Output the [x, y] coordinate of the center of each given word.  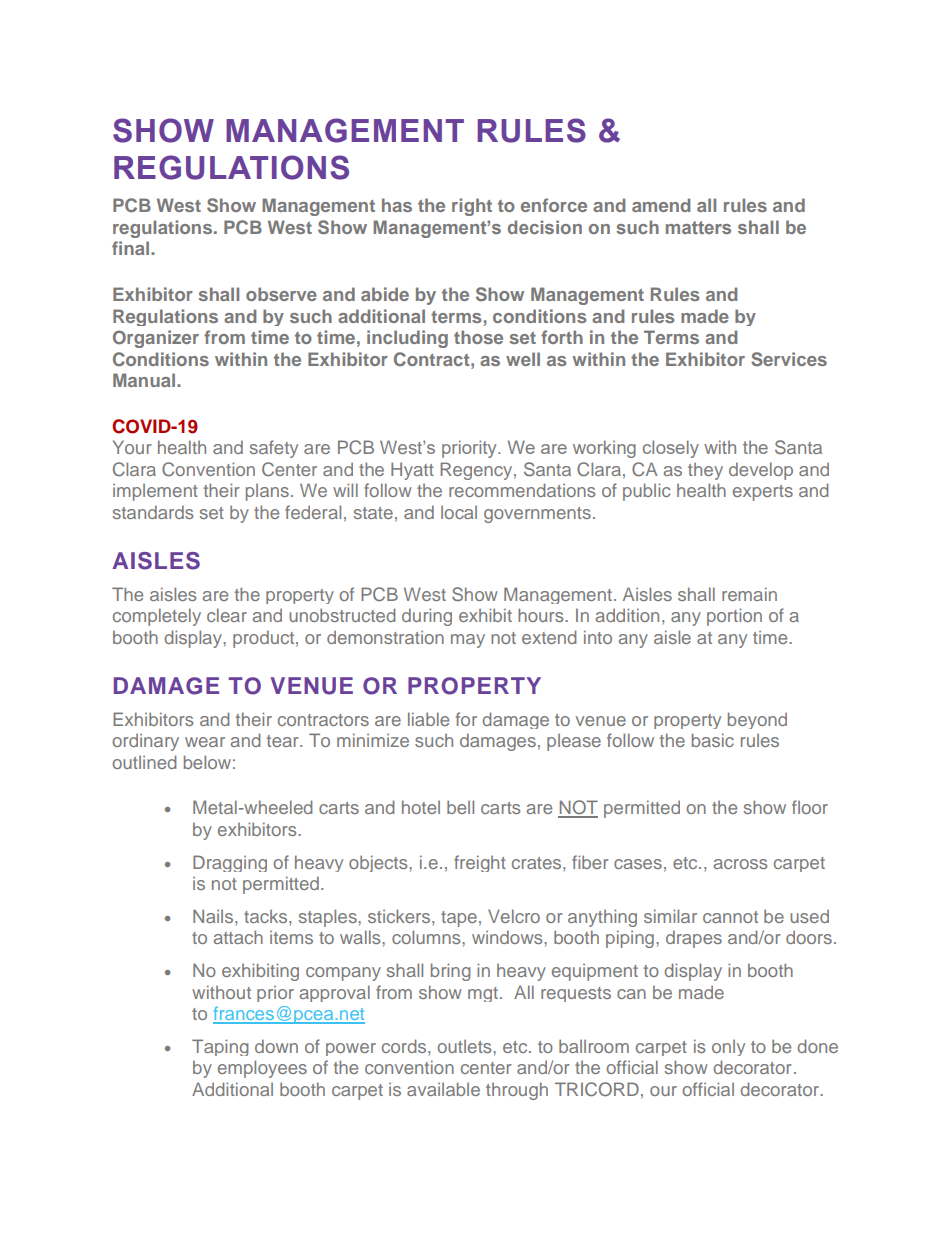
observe [281, 294]
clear [227, 615]
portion [734, 617]
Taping [220, 1047]
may [468, 641]
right [472, 207]
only [728, 1048]
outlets [466, 1046]
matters [698, 227]
